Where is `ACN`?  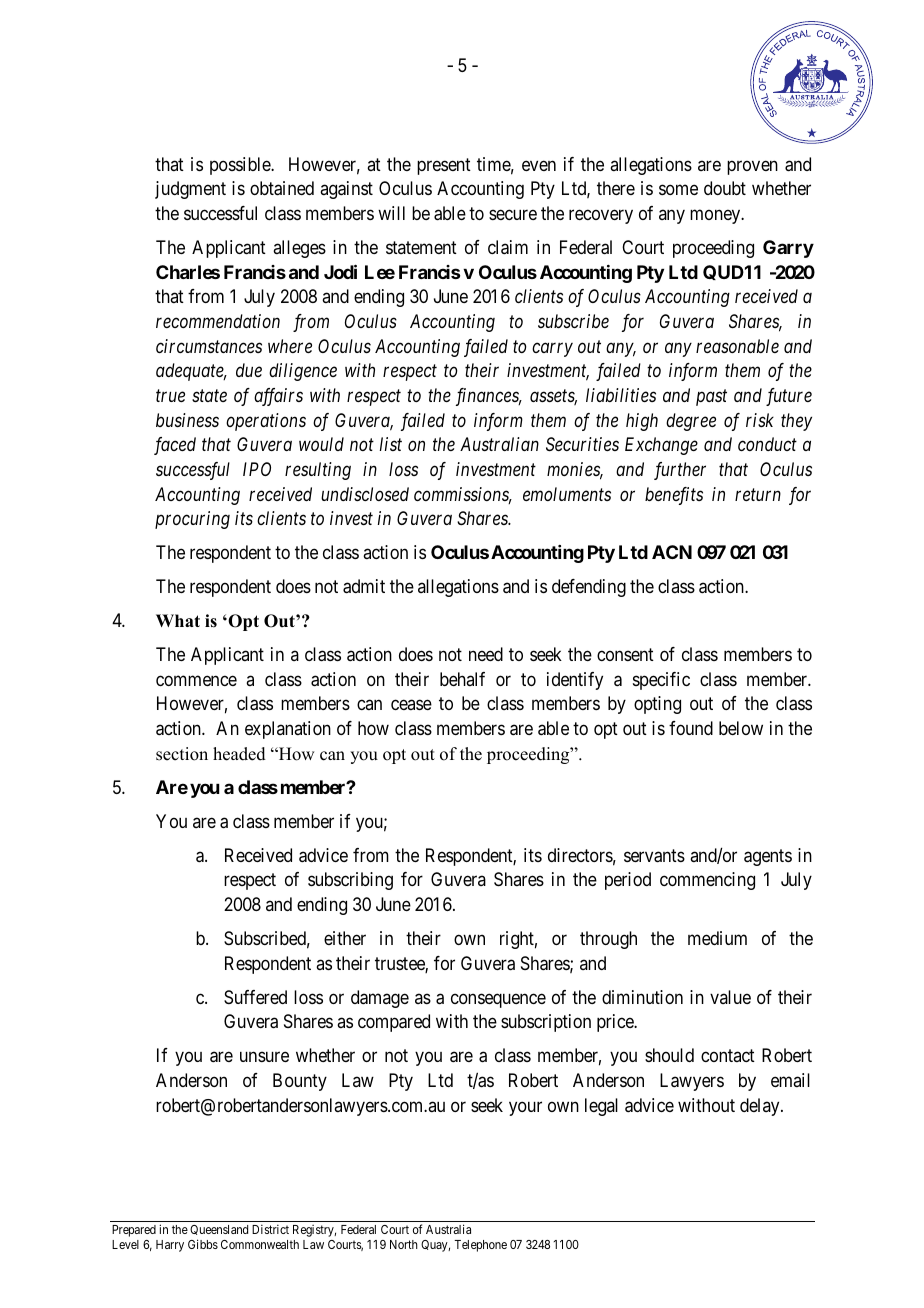
ACN is located at coordinates (672, 552).
